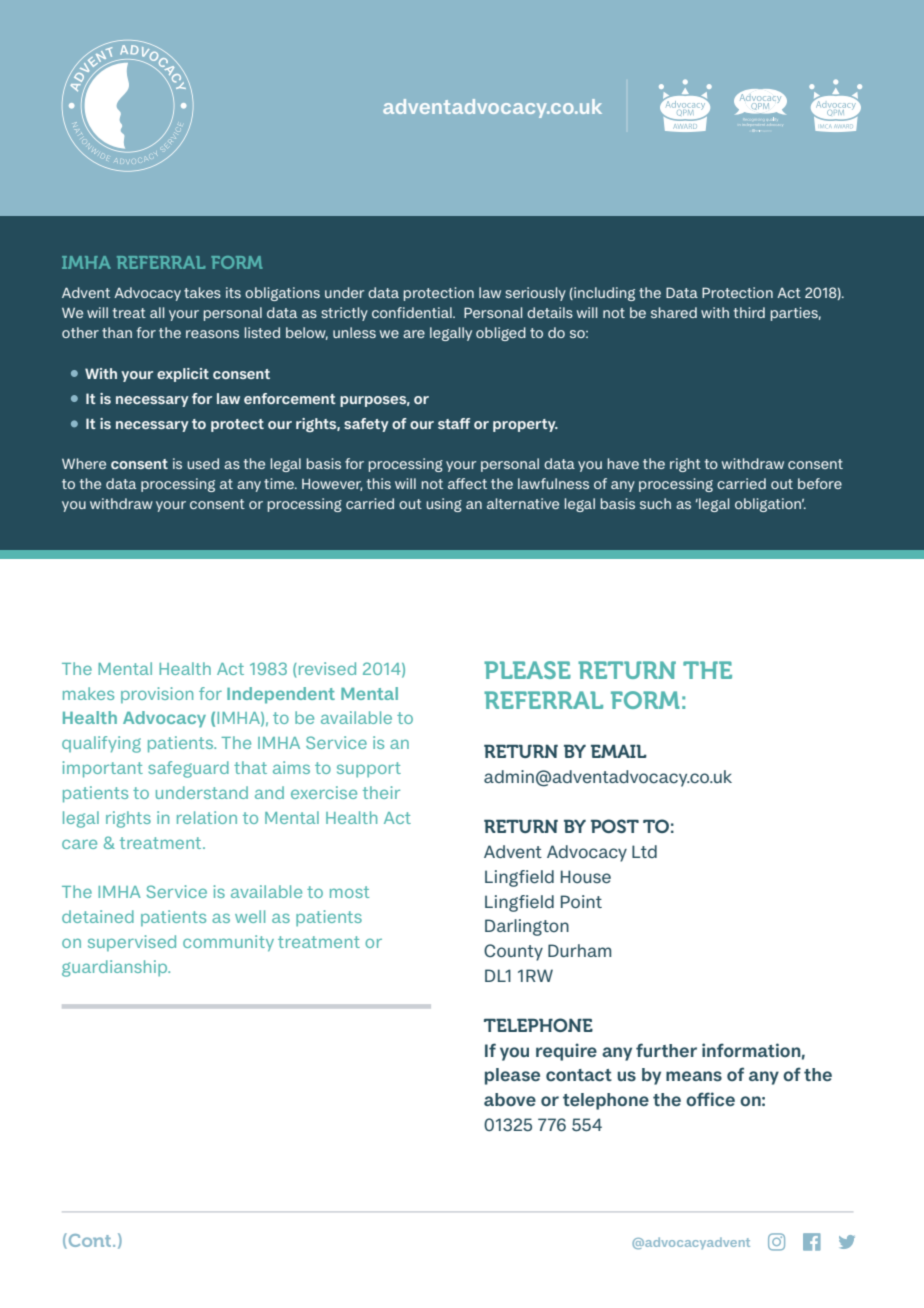 The image size is (924, 1308). I want to click on confidential, so click(413, 312).
